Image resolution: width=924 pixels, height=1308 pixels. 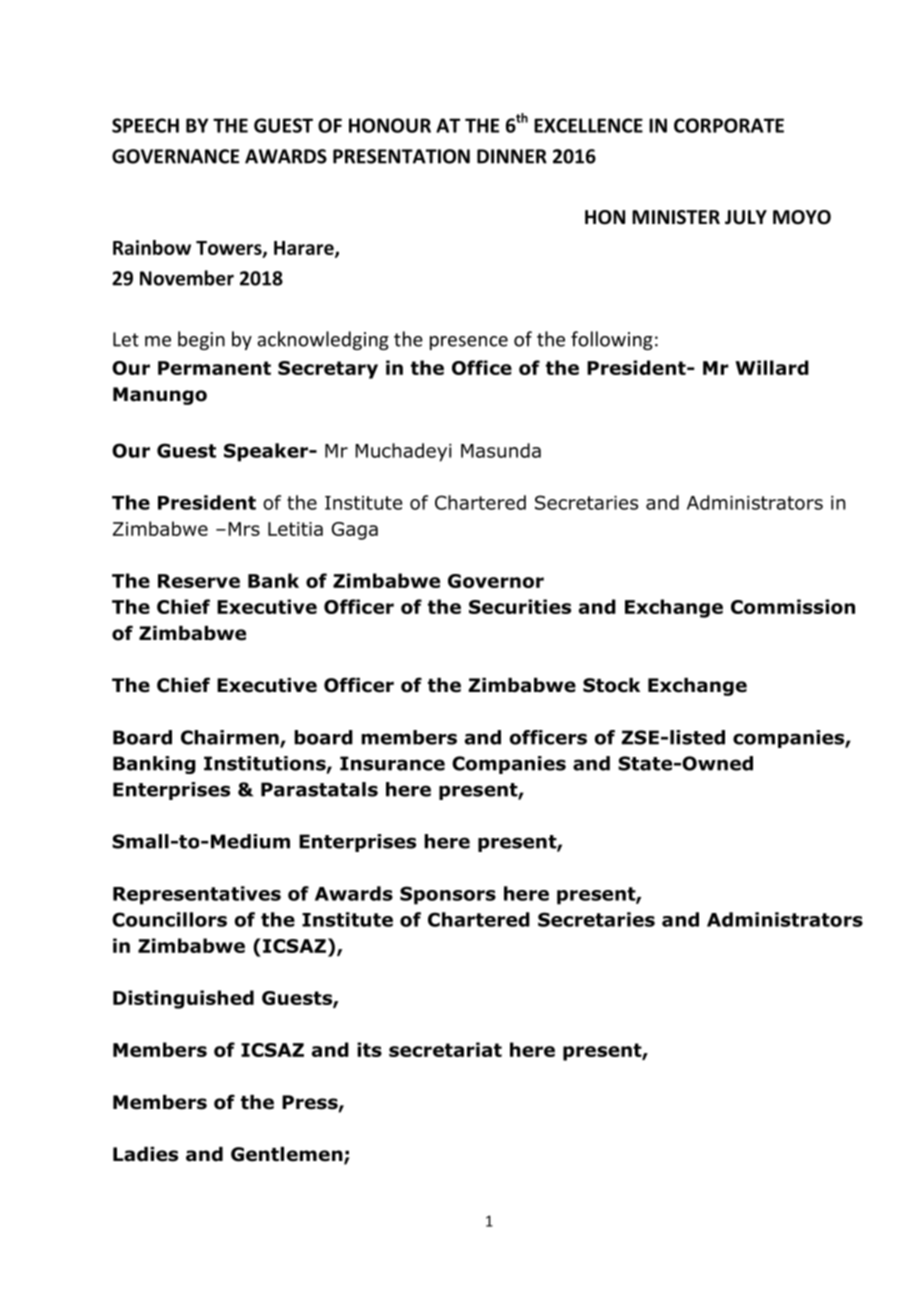 I want to click on DINNER, so click(x=512, y=156).
